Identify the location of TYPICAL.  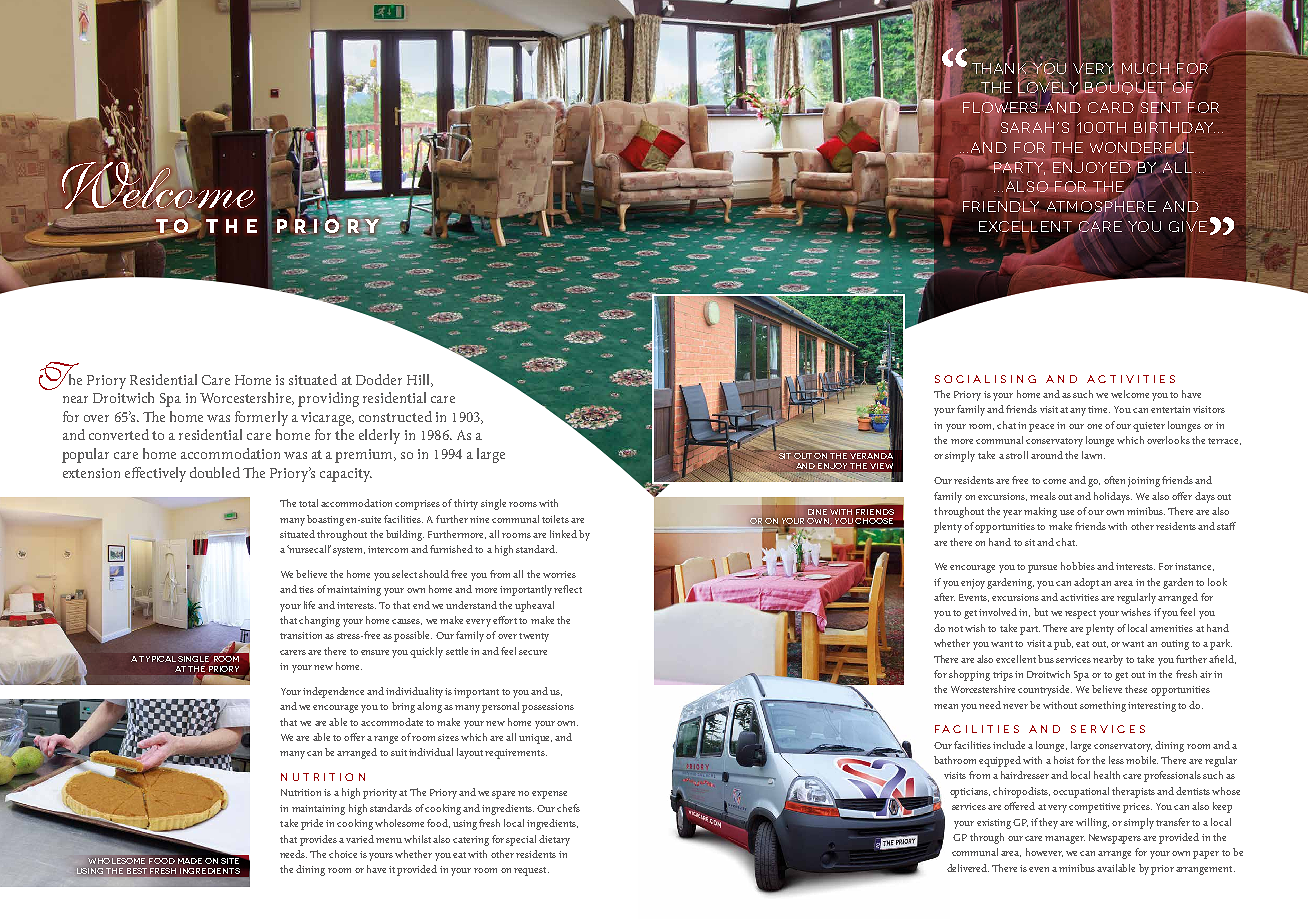
(157, 659).
